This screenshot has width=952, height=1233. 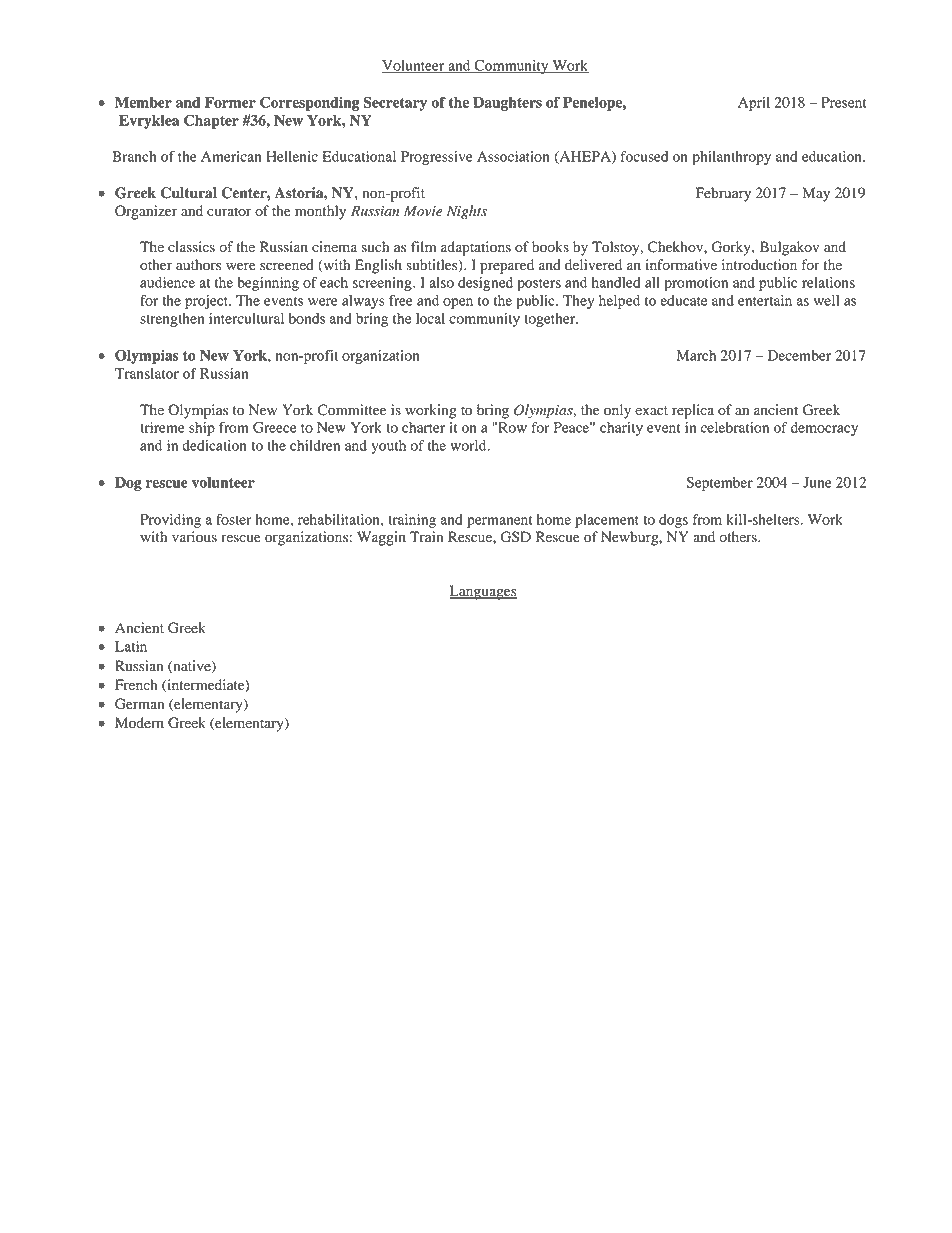 I want to click on Daughters, so click(x=507, y=104).
